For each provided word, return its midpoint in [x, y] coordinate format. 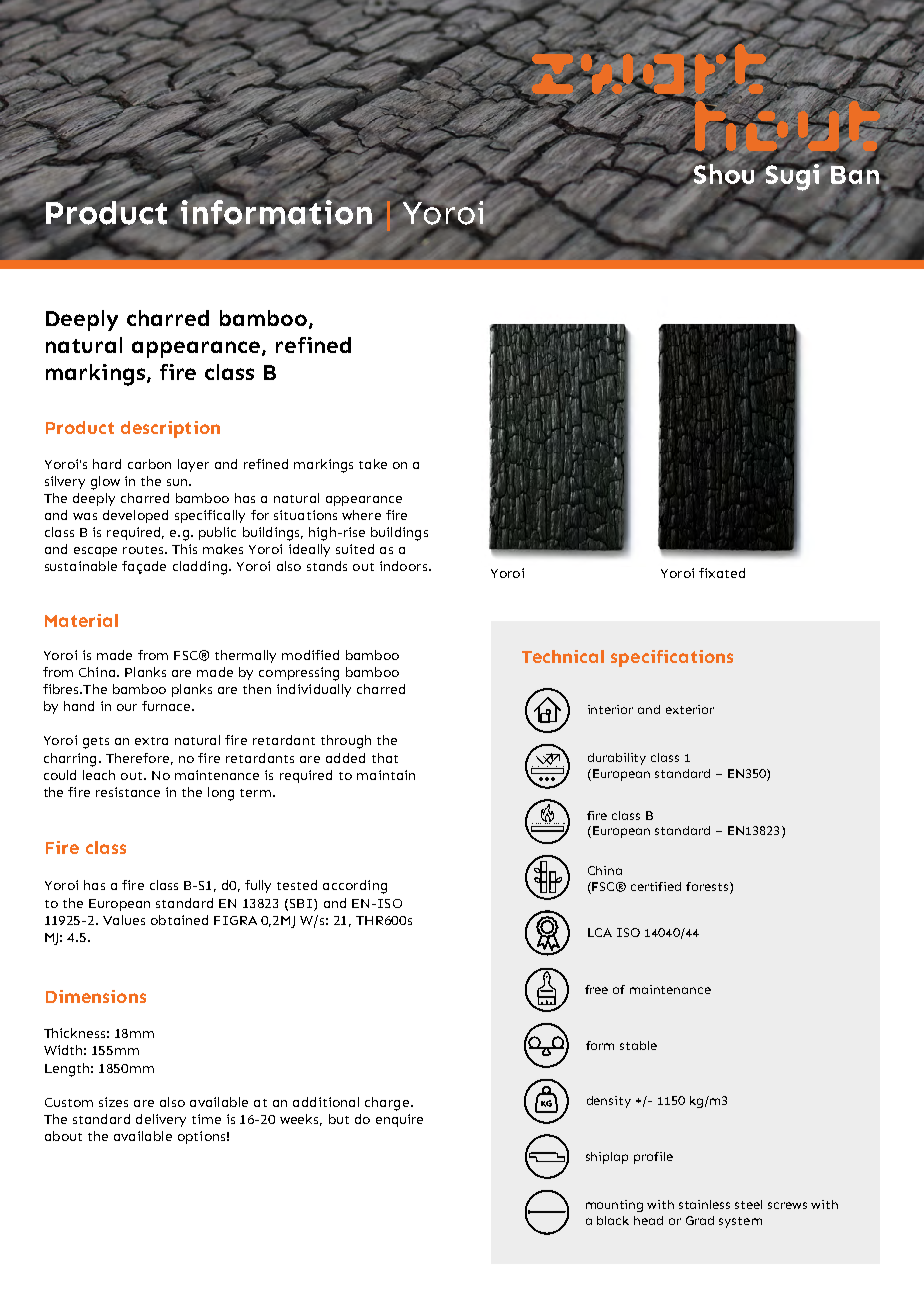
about [63, 1136]
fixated [722, 573]
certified [656, 886]
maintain [386, 775]
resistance [128, 792]
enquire [399, 1120]
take [373, 464]
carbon [149, 464]
